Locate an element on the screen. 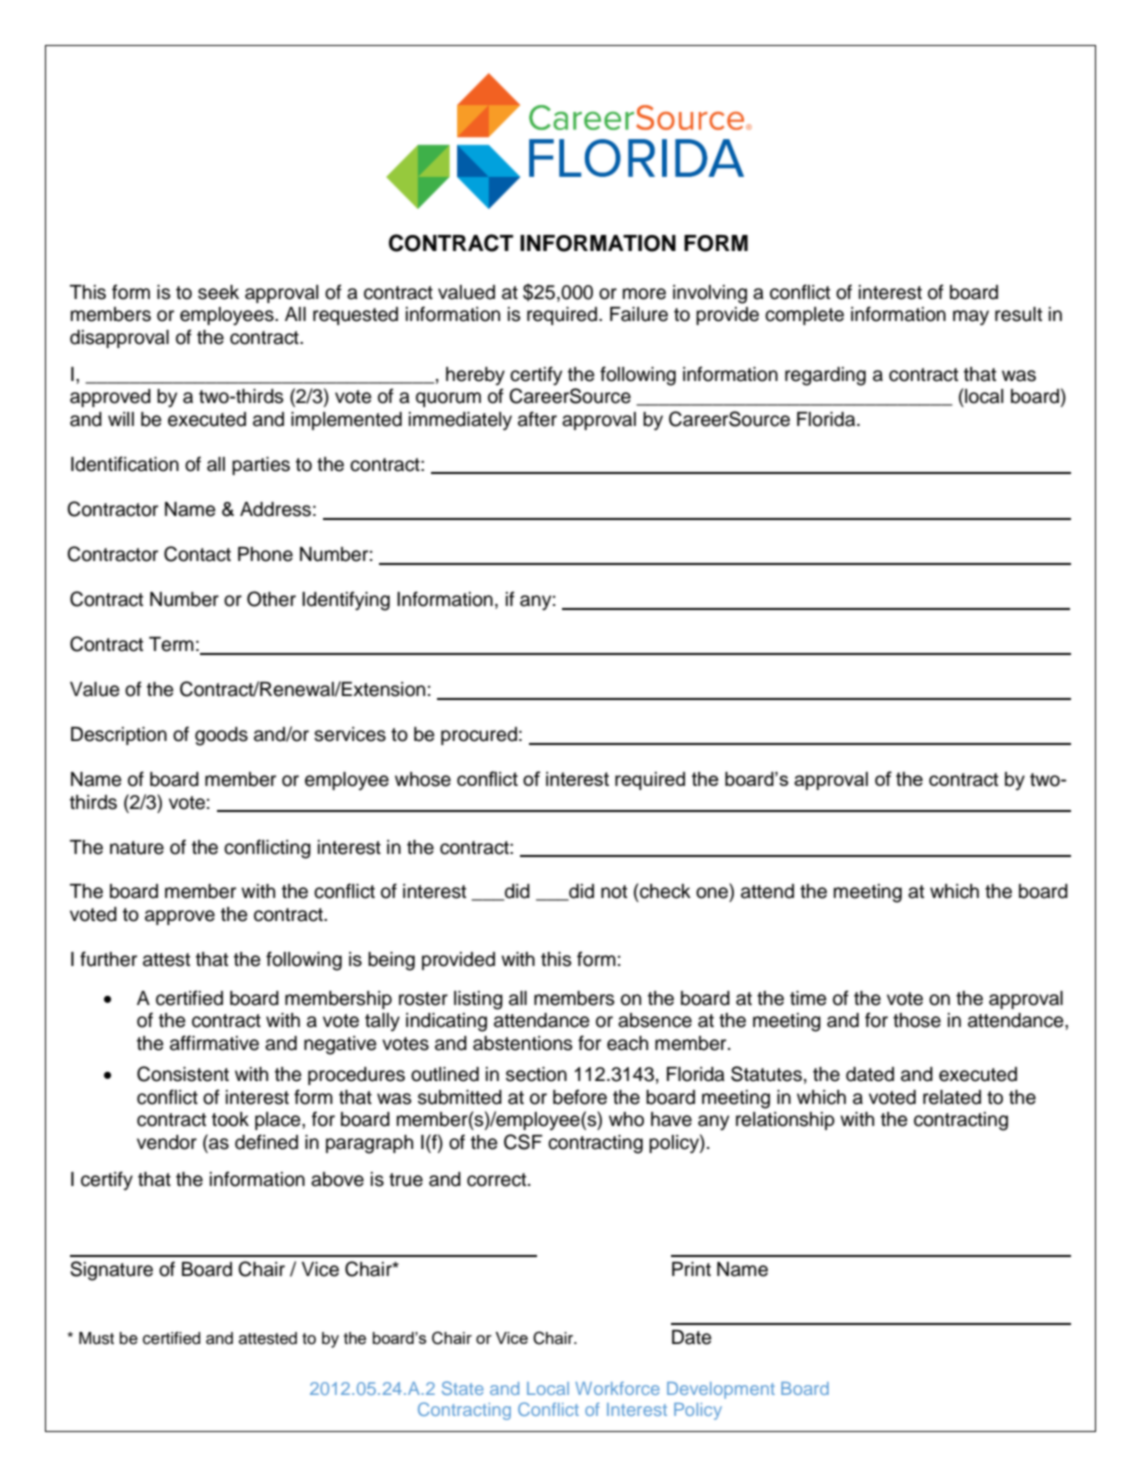  Development is located at coordinates (721, 1390).
